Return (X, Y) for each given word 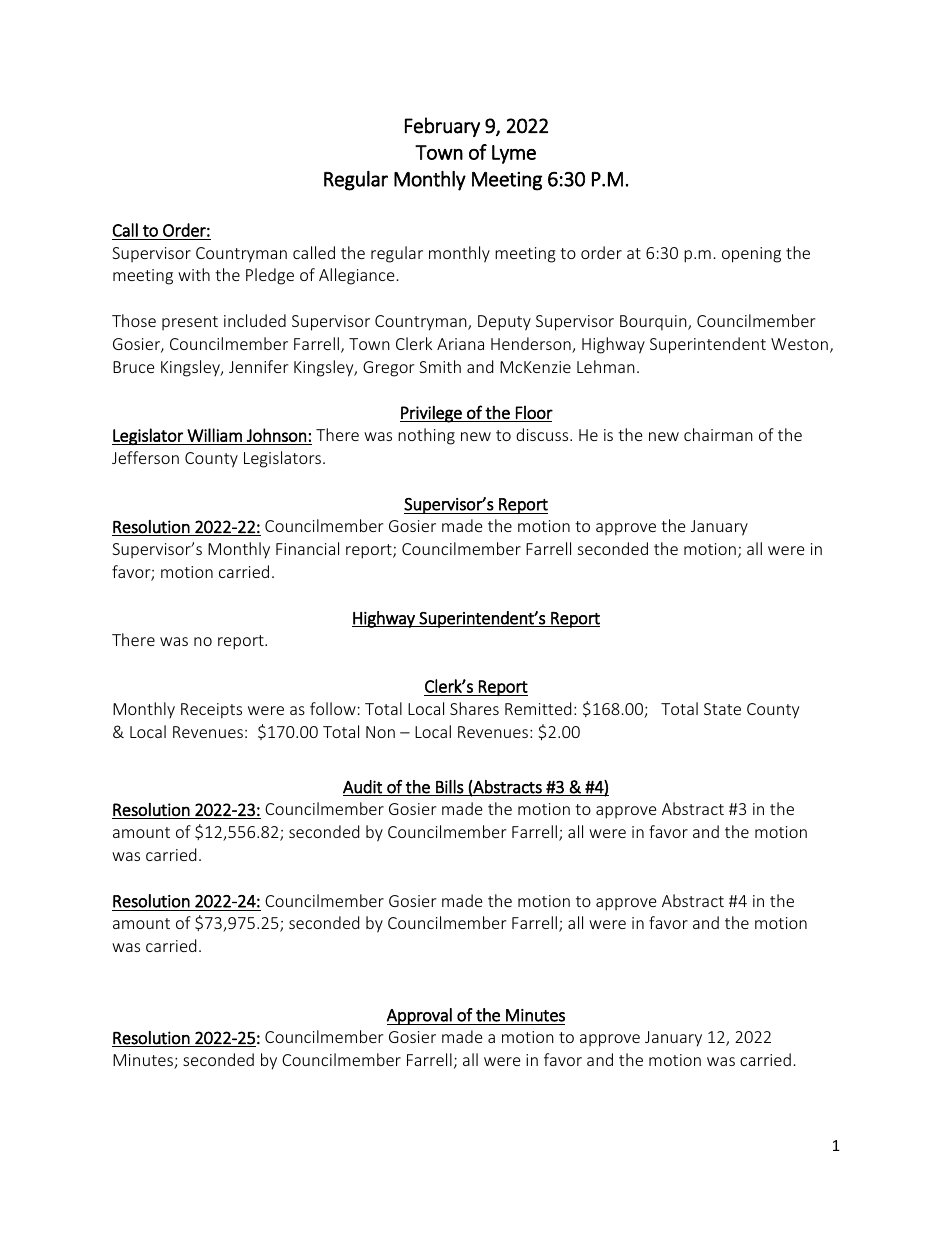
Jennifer (258, 366)
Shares (474, 708)
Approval (420, 1016)
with (194, 274)
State (722, 709)
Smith (440, 366)
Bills (449, 788)
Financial (307, 548)
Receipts (211, 711)
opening (751, 255)
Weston (799, 344)
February (442, 127)
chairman (718, 434)
